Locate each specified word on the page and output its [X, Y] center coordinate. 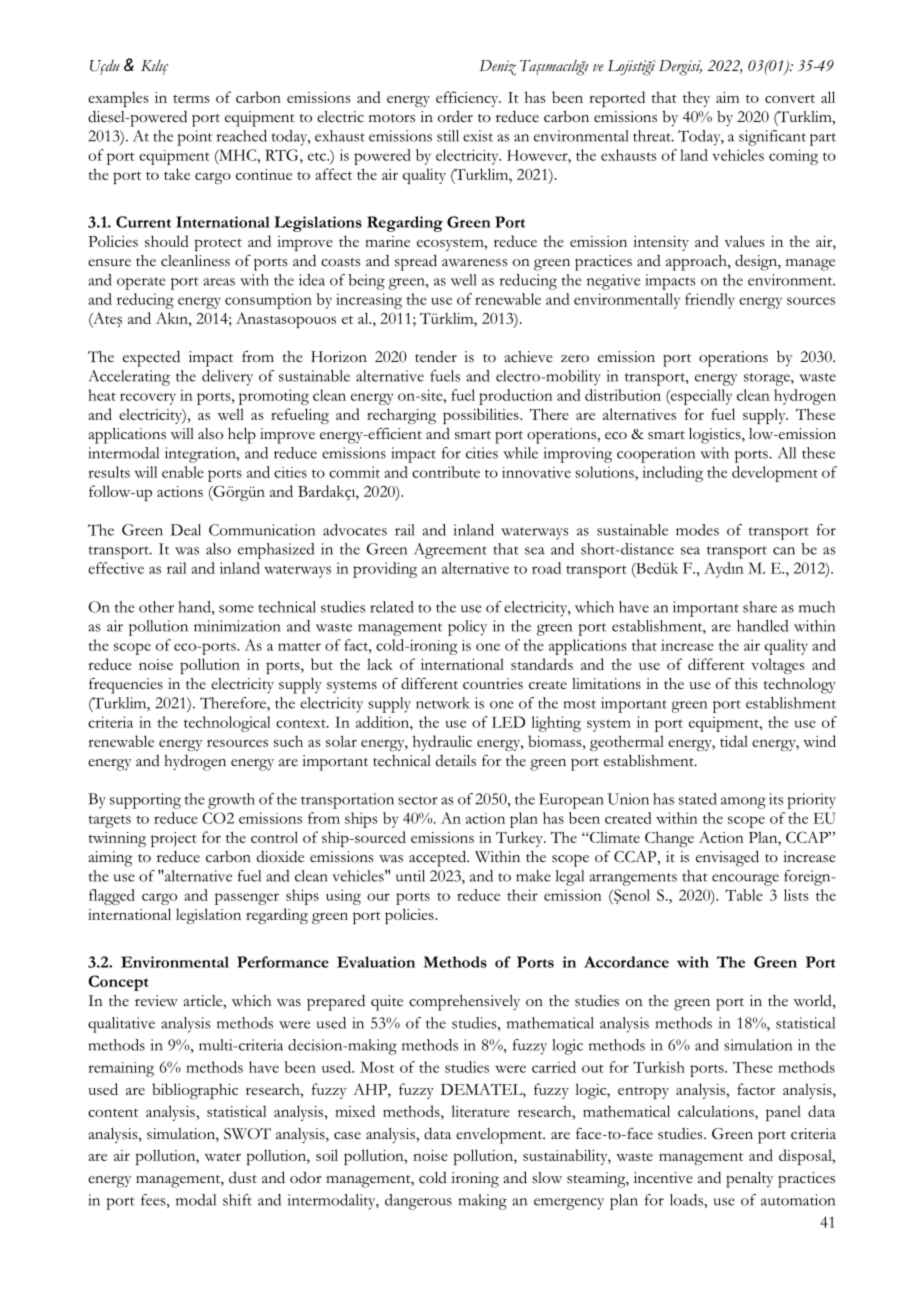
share [760, 607]
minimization [237, 626]
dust [243, 1178]
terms [191, 98]
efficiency [468, 99]
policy [467, 628]
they [696, 99]
